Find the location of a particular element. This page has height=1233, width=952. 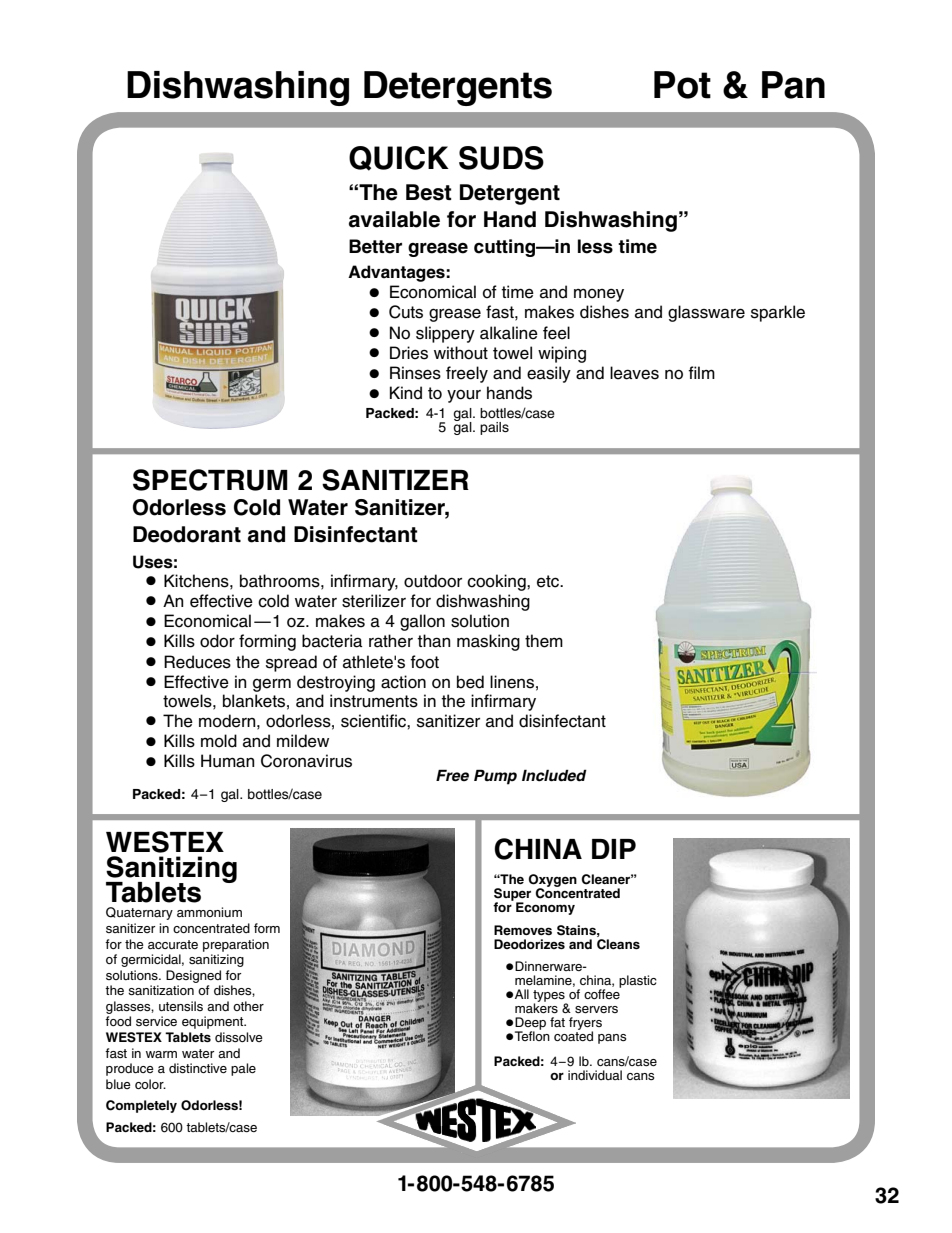

without is located at coordinates (461, 353).
